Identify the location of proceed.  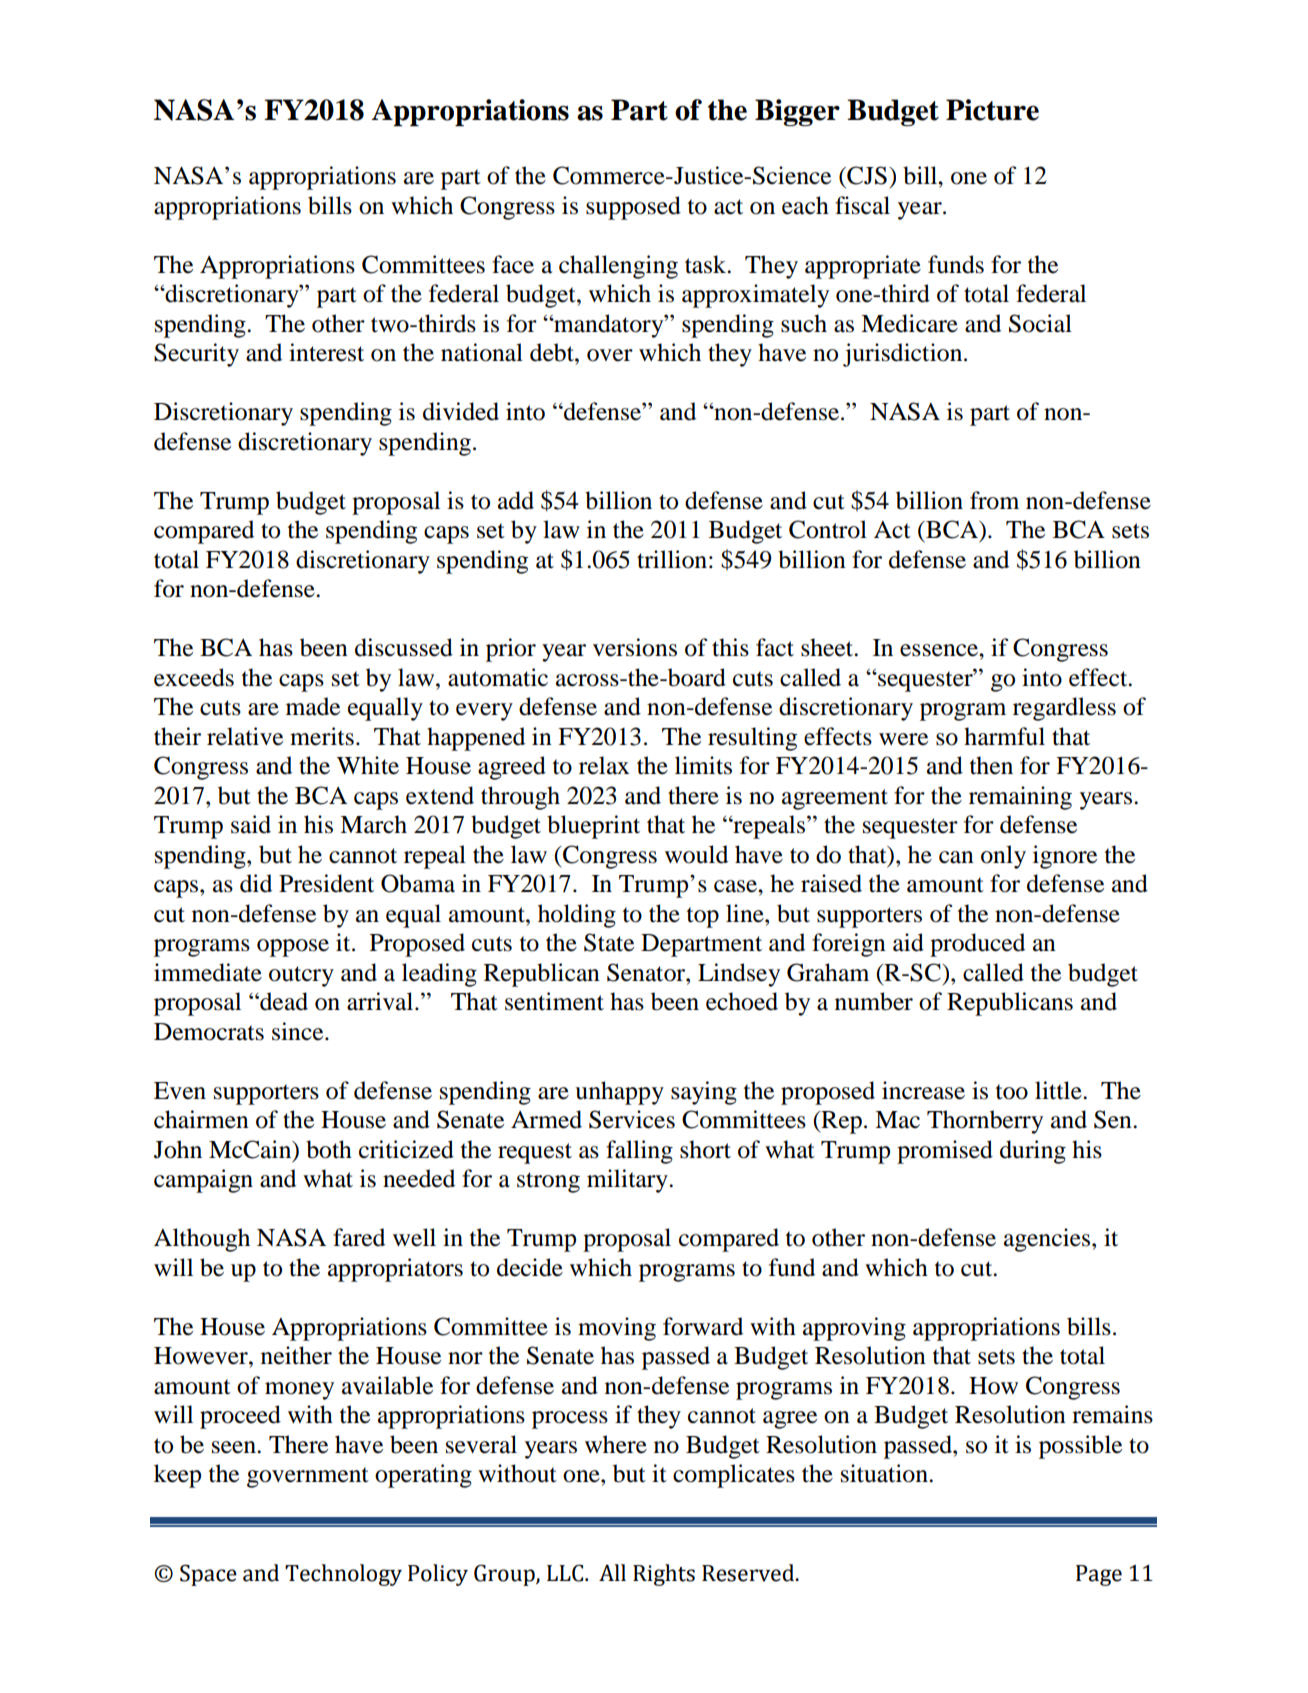
(240, 1417).
